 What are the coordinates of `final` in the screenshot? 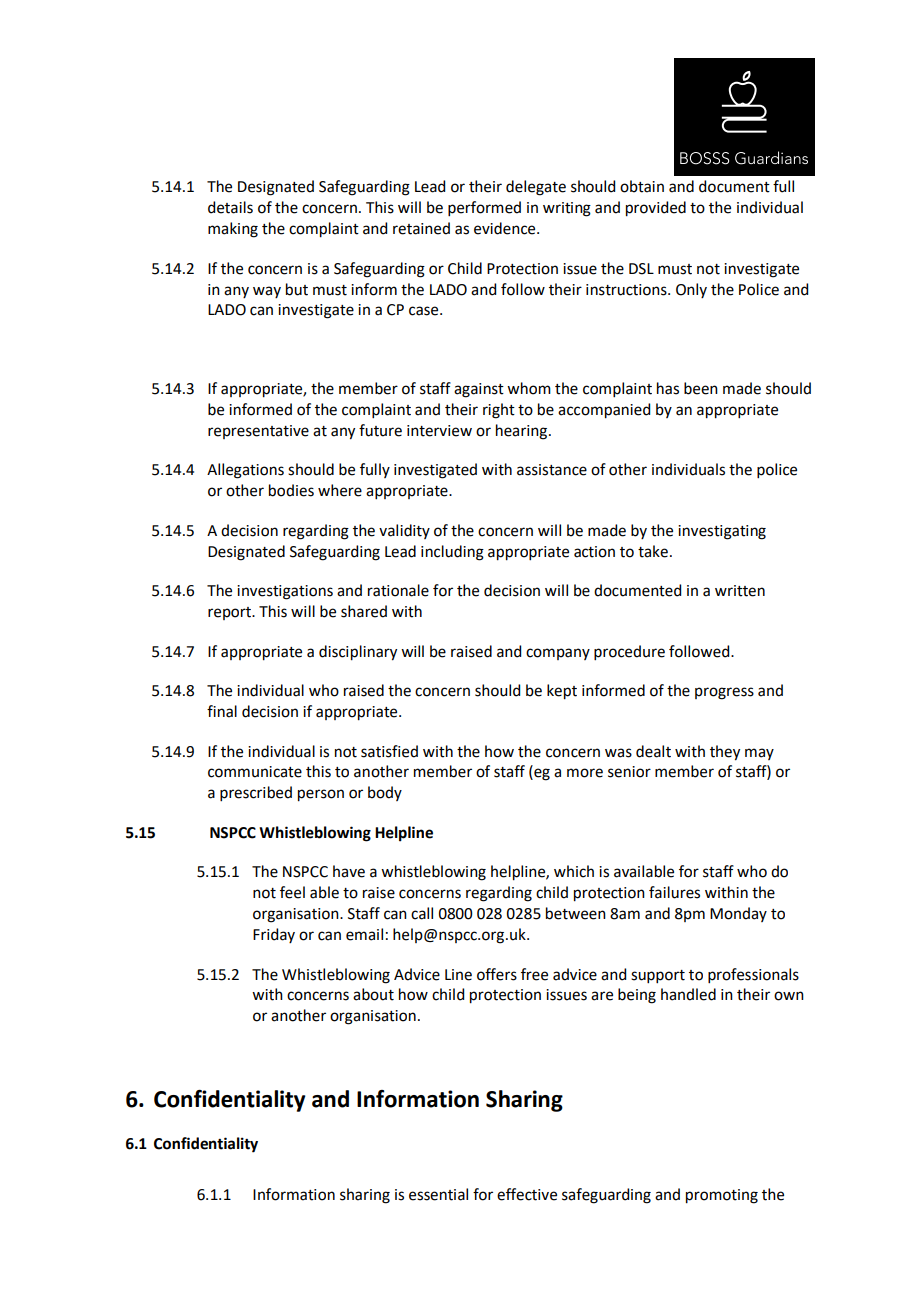 It's located at (222, 711).
